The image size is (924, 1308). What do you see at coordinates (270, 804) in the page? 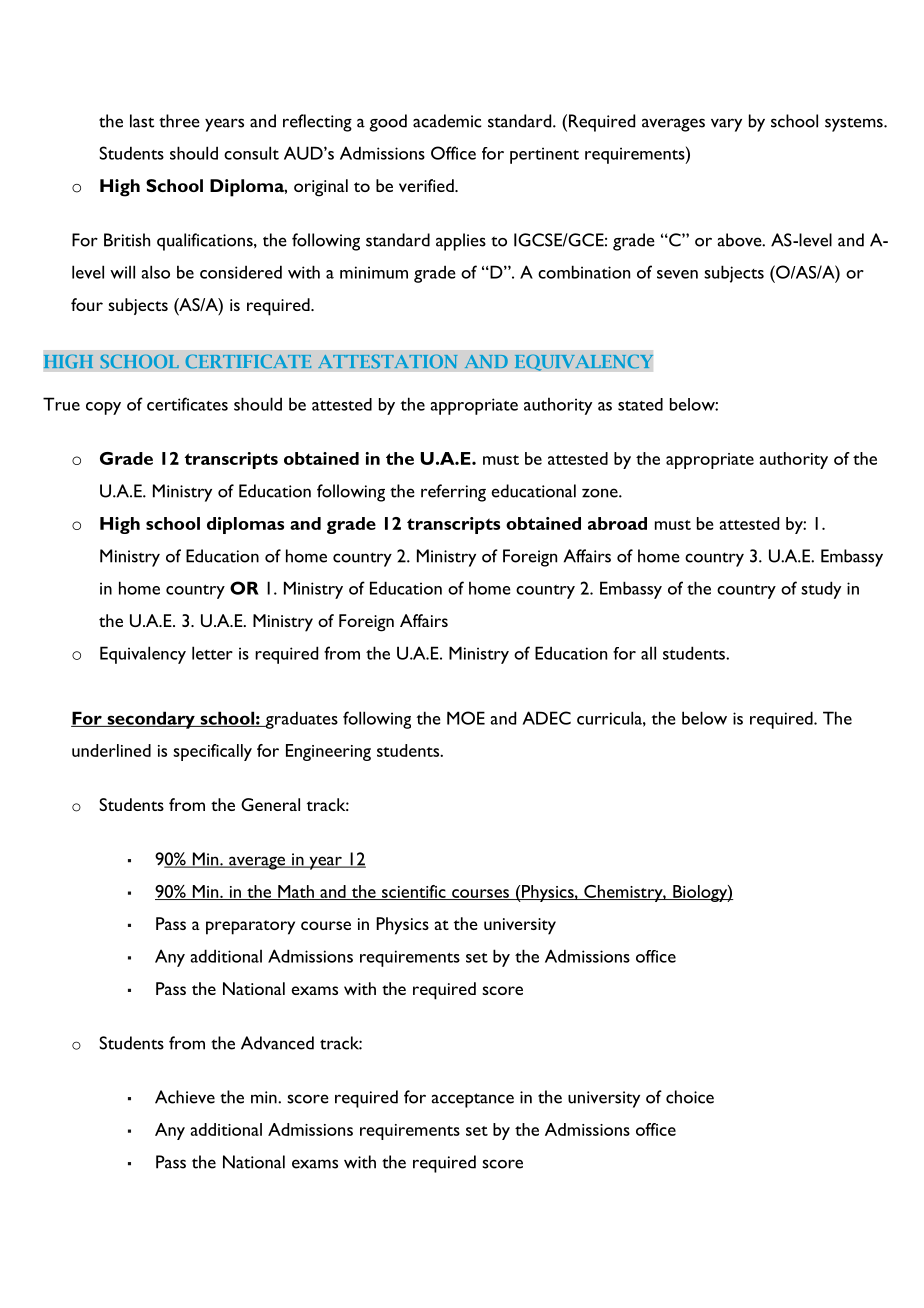
I see `General` at bounding box center [270, 804].
